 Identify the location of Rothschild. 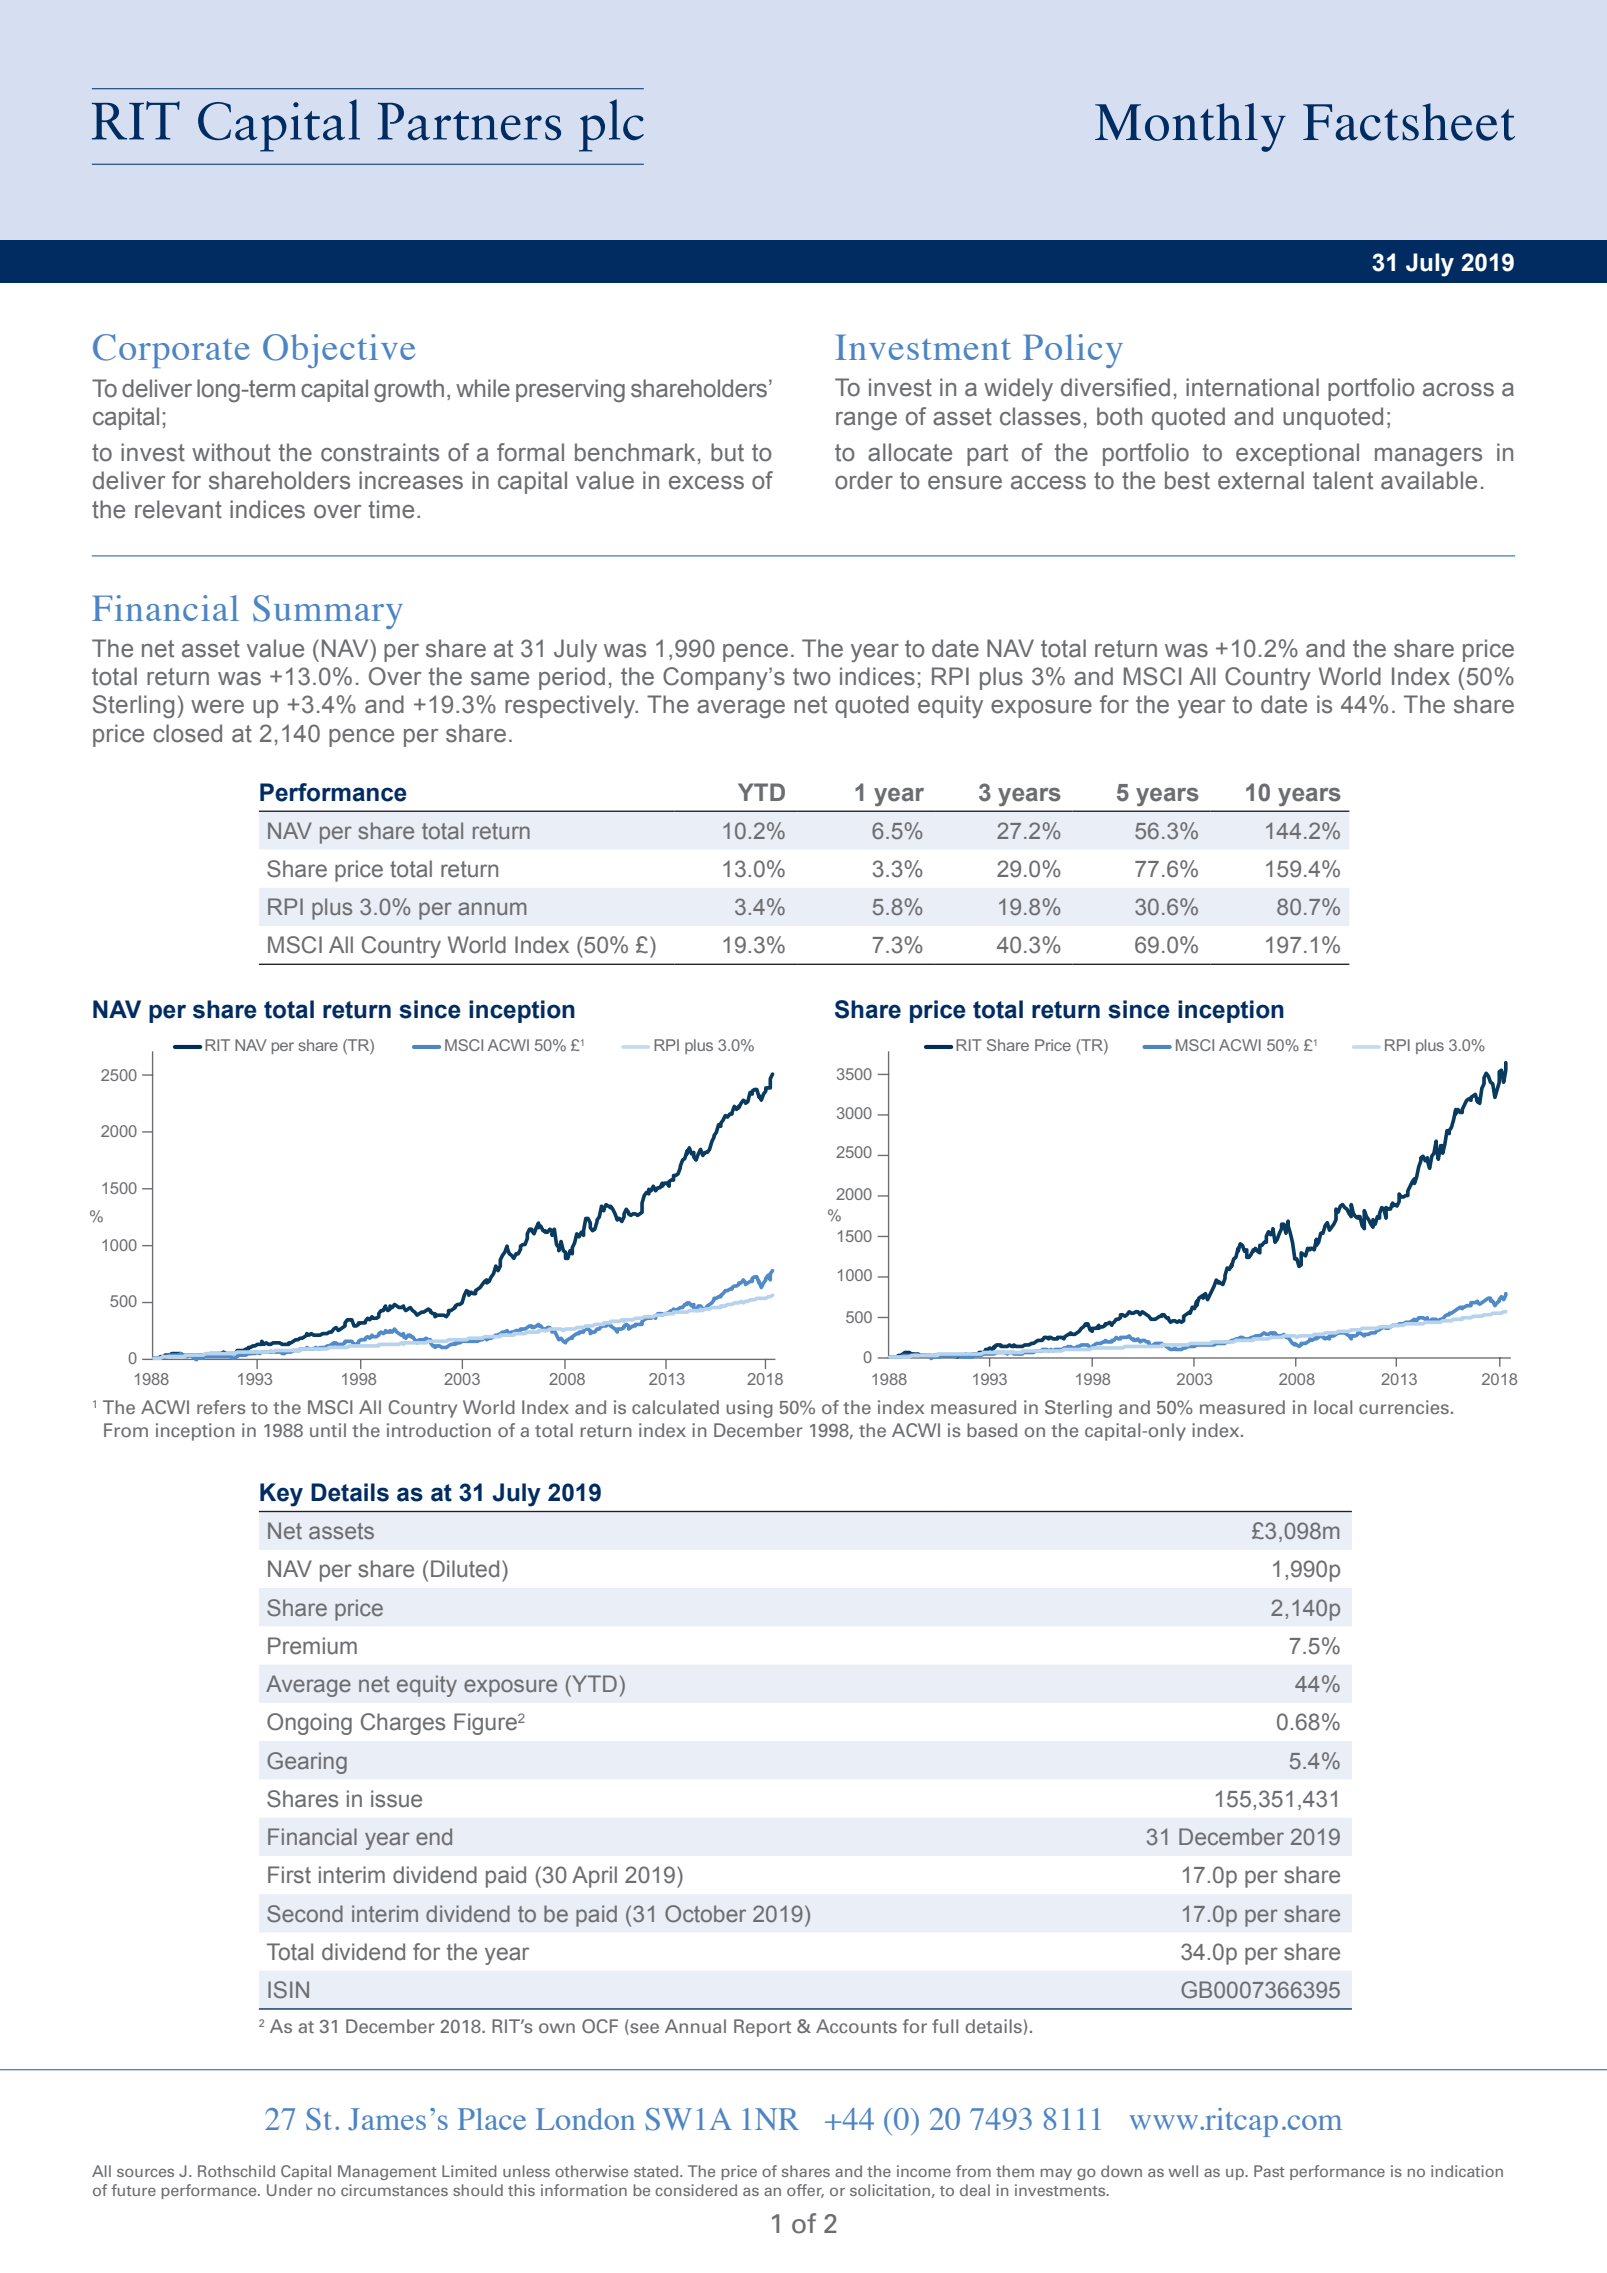
(236, 2171).
